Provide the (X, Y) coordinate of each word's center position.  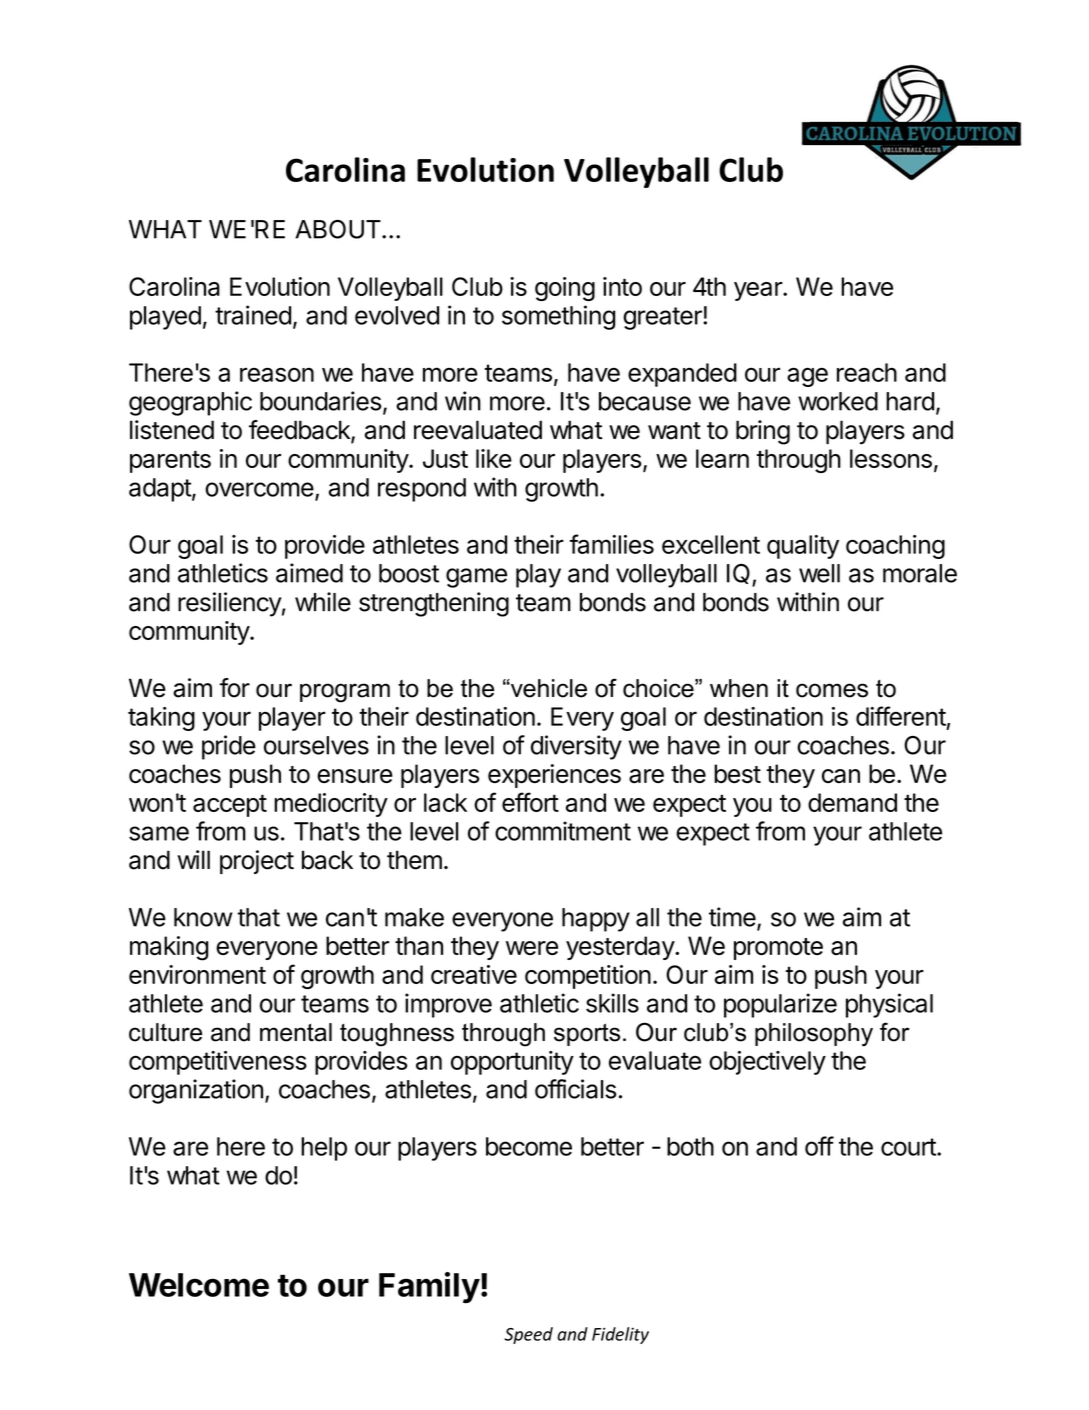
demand (852, 802)
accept (230, 805)
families (612, 544)
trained (253, 315)
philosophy (814, 1035)
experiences (554, 776)
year (759, 291)
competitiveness (218, 1063)
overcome (259, 489)
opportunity (512, 1063)
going (565, 289)
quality (803, 547)
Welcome (199, 1285)
